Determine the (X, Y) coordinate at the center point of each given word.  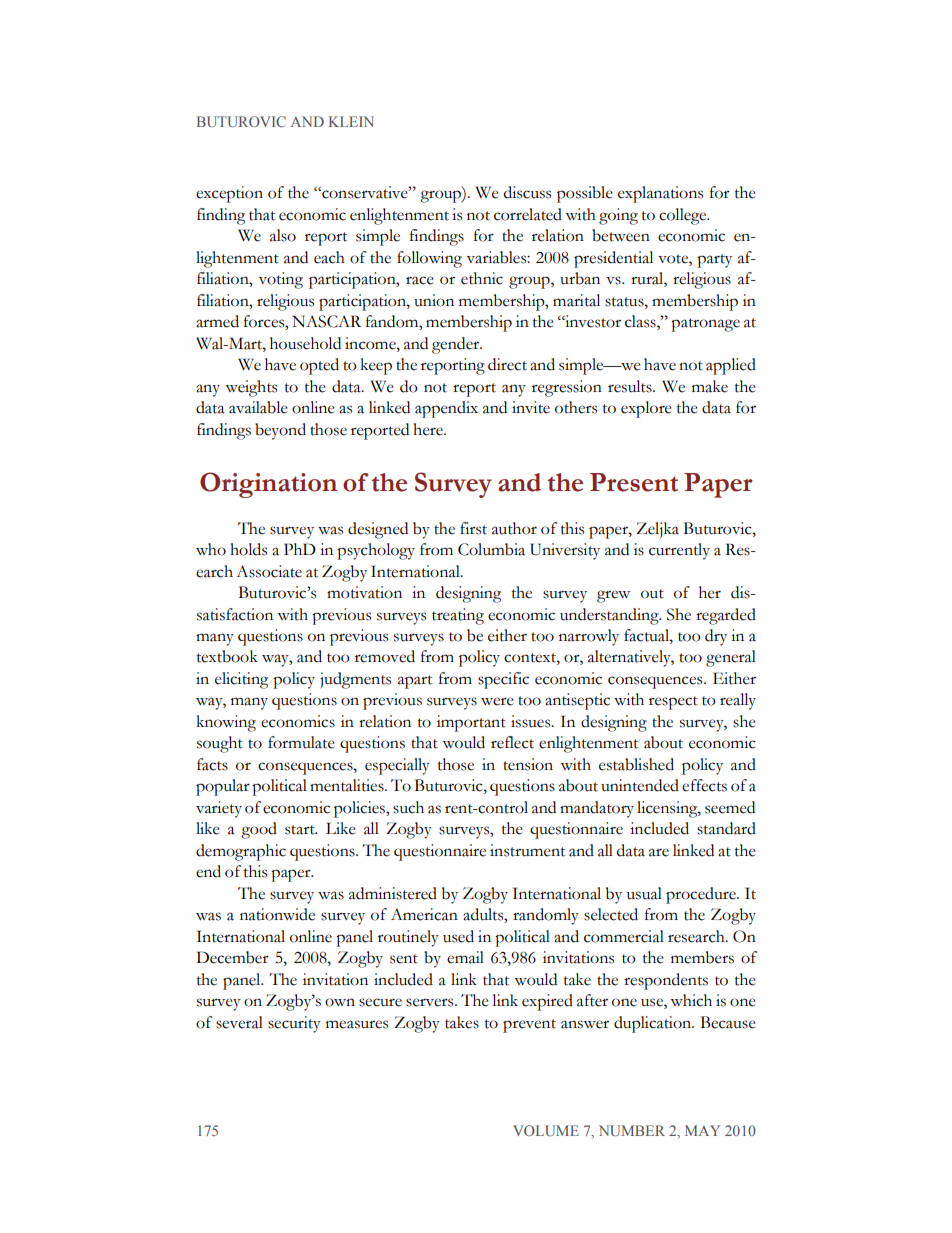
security (294, 1024)
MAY (702, 1130)
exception (229, 194)
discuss (527, 192)
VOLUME (546, 1130)
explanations (660, 194)
